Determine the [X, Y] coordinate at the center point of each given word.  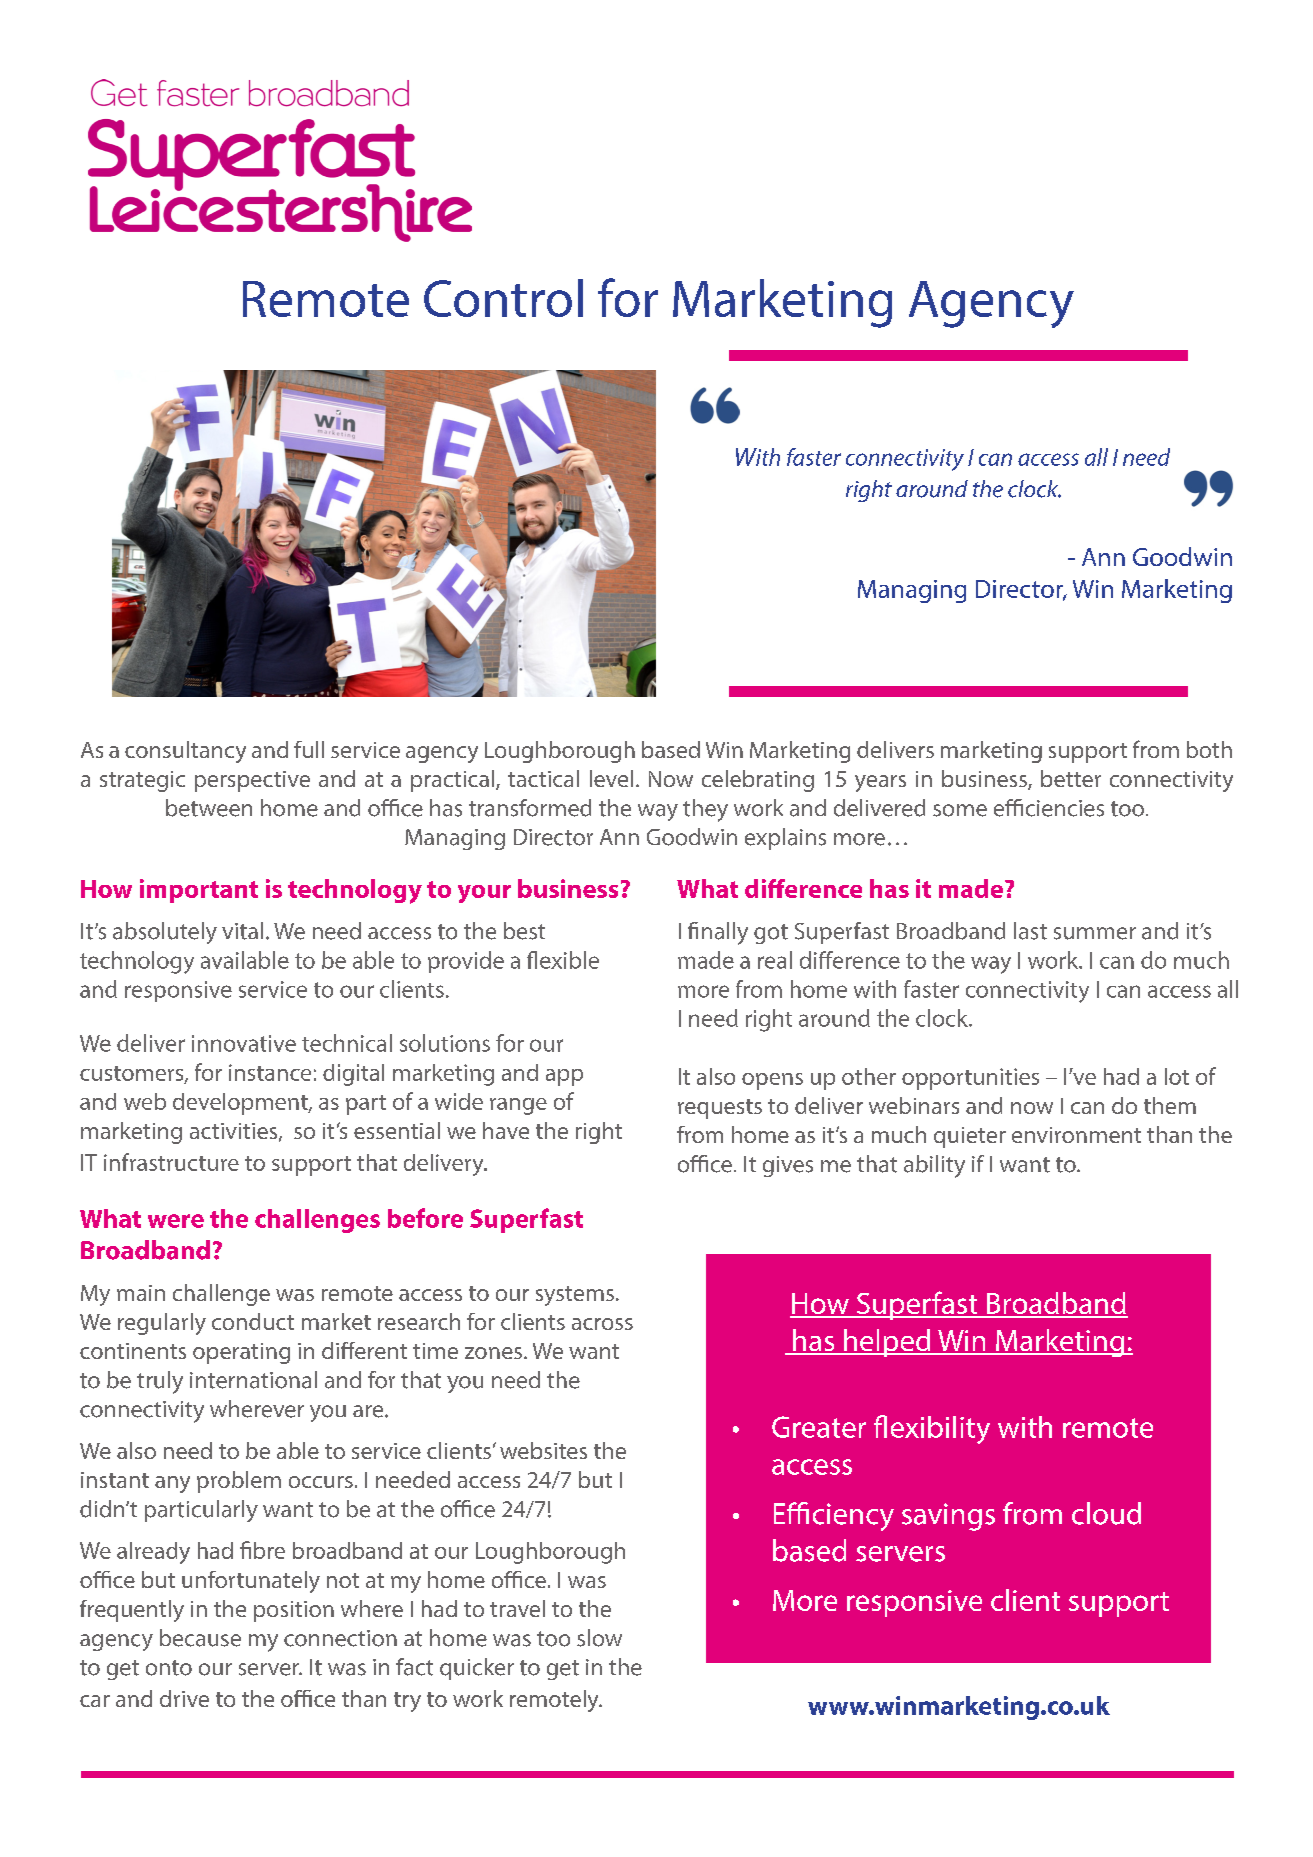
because [200, 1638]
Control [503, 298]
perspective [252, 781]
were [176, 1221]
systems [575, 1296]
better [1071, 778]
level [611, 778]
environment [1076, 1135]
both [1209, 749]
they [705, 810]
